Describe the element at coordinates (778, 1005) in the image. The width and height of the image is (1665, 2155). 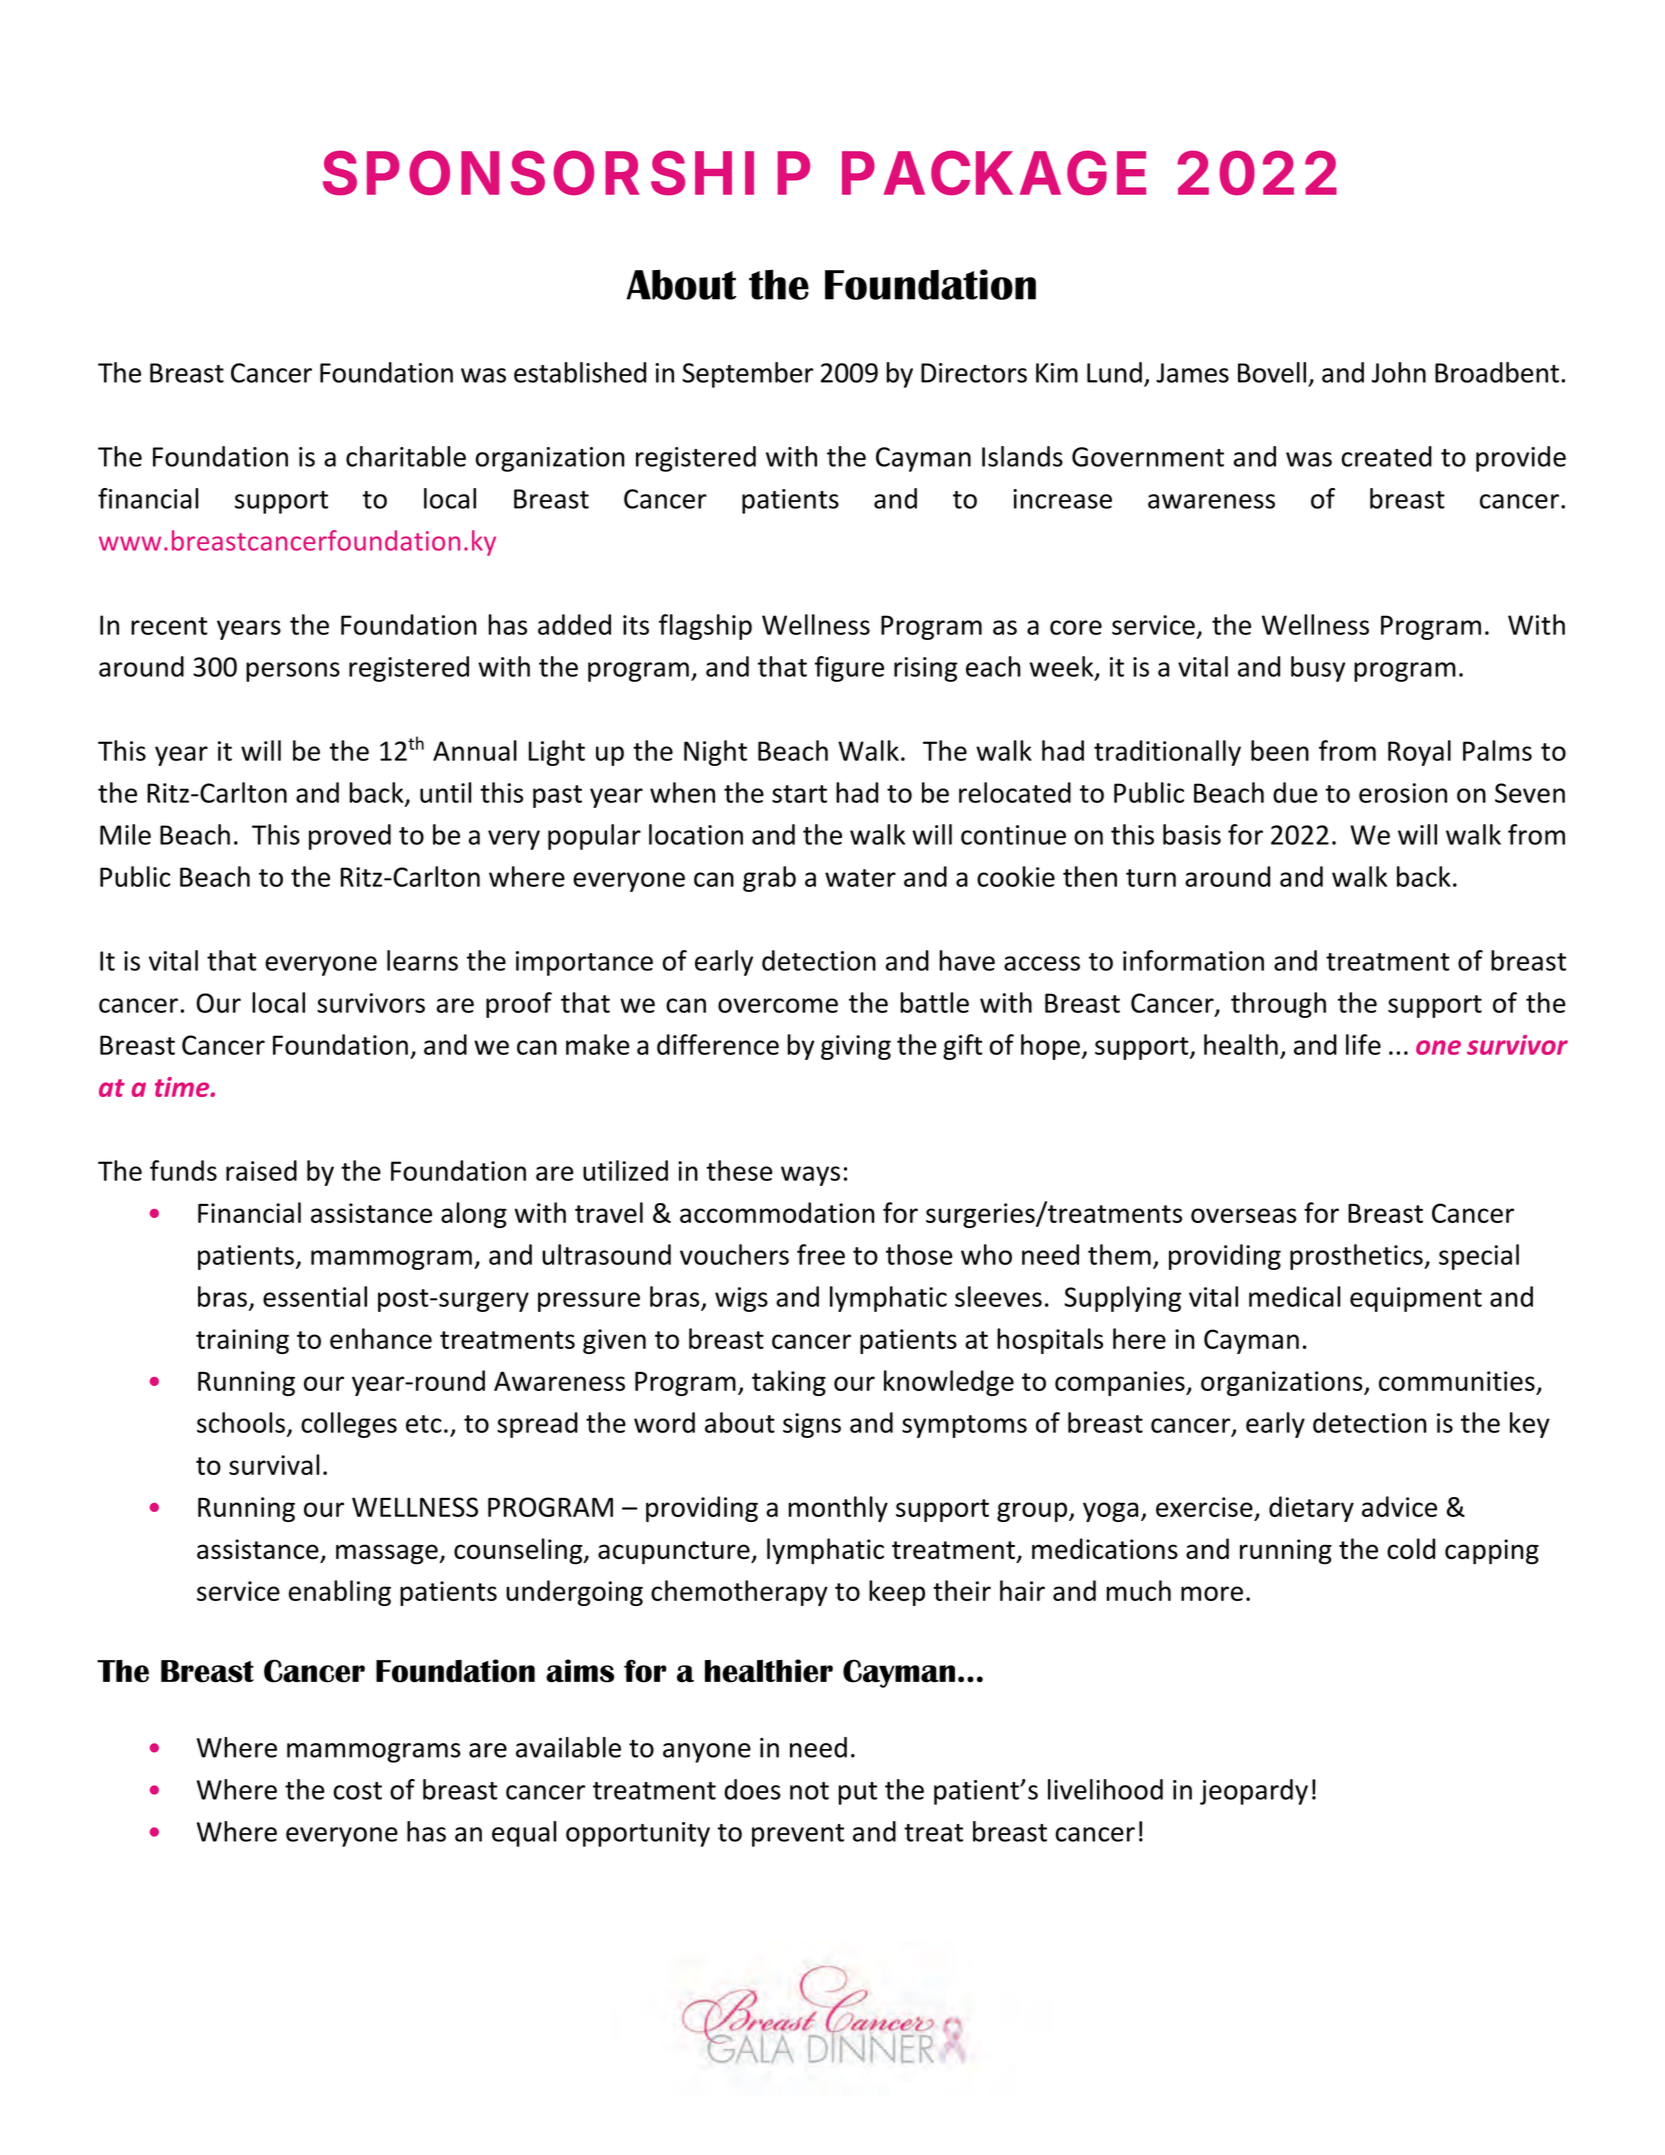
I see `overcome` at that location.
